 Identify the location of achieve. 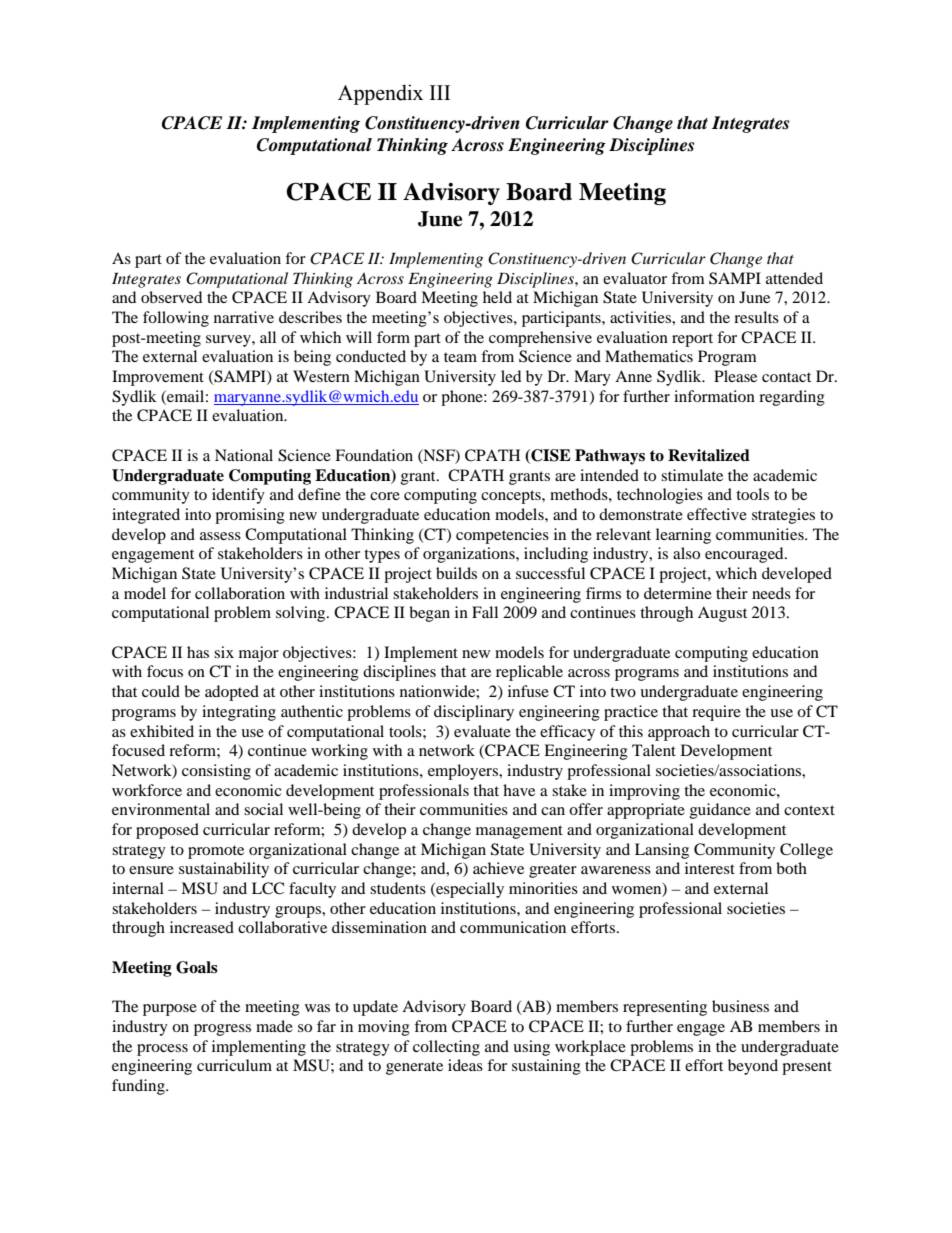
(498, 868).
